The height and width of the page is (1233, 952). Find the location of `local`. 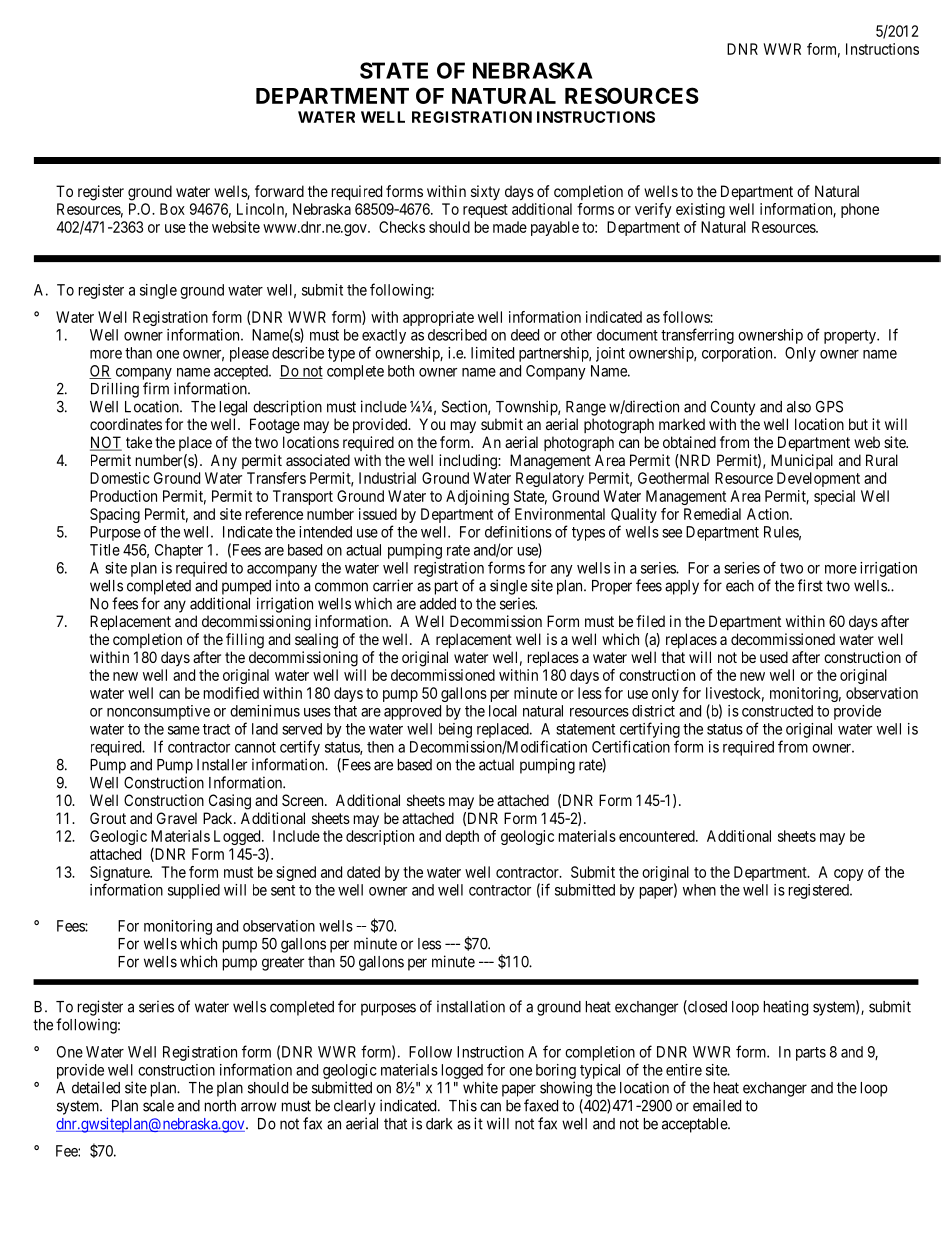

local is located at coordinates (503, 711).
